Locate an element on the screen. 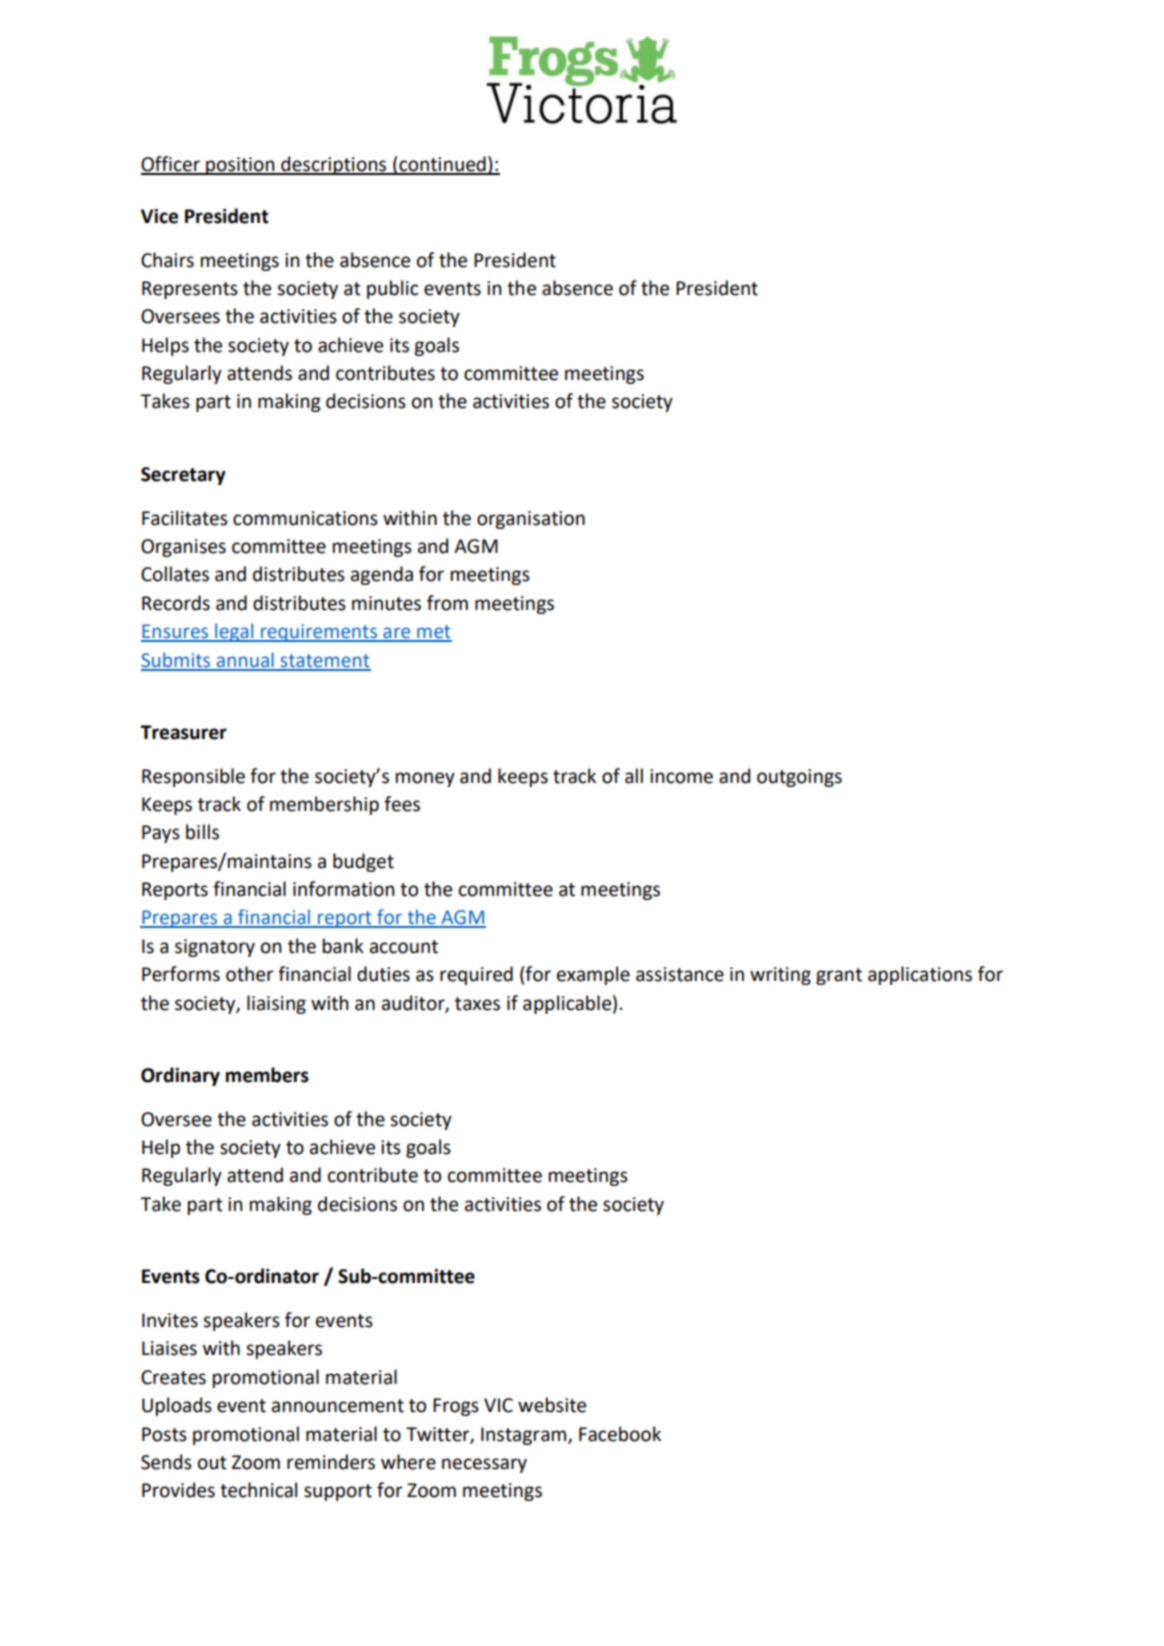  technical is located at coordinates (258, 1490).
